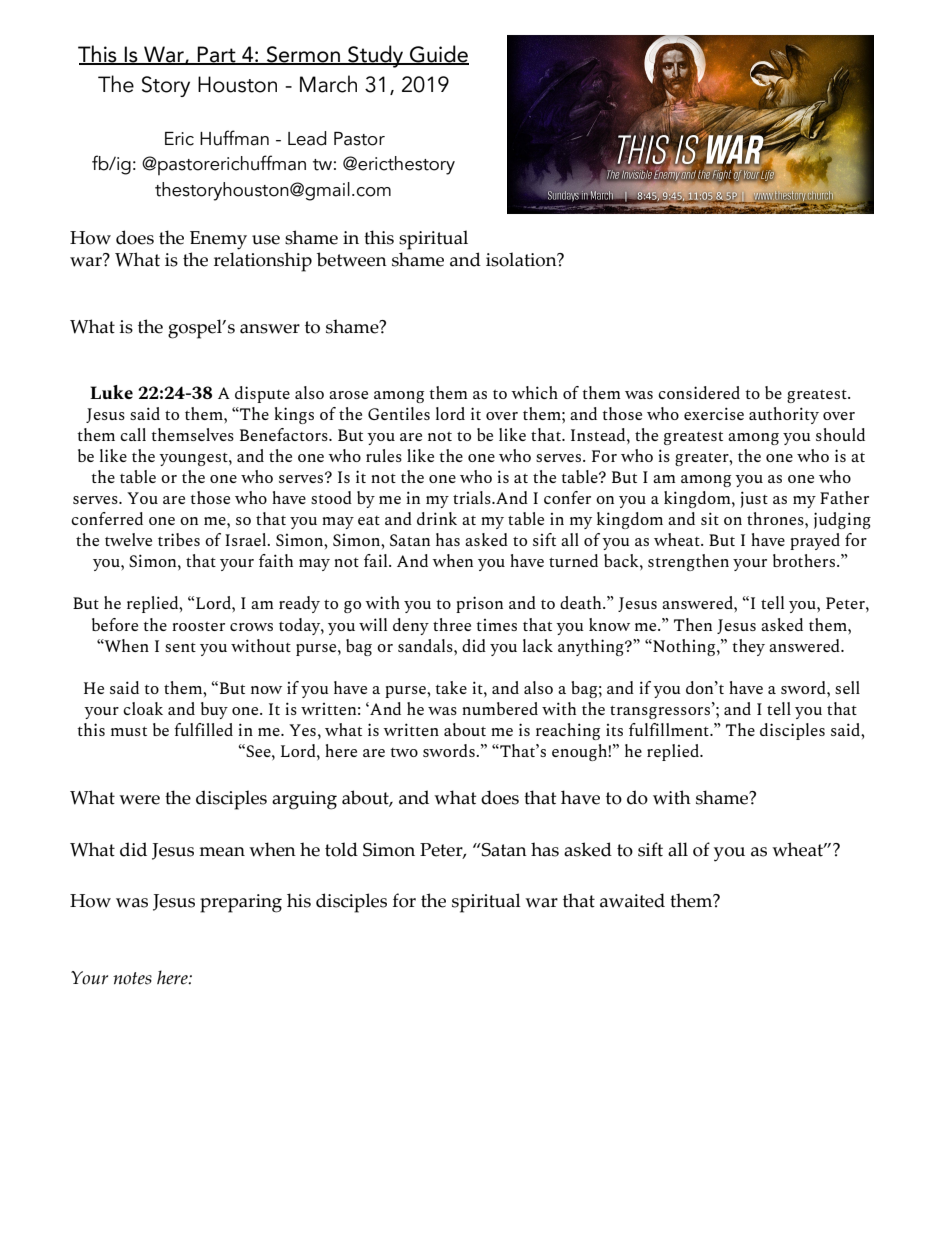 This screenshot has width=952, height=1233. What do you see at coordinates (776, 518) in the screenshot?
I see `thrones` at bounding box center [776, 518].
